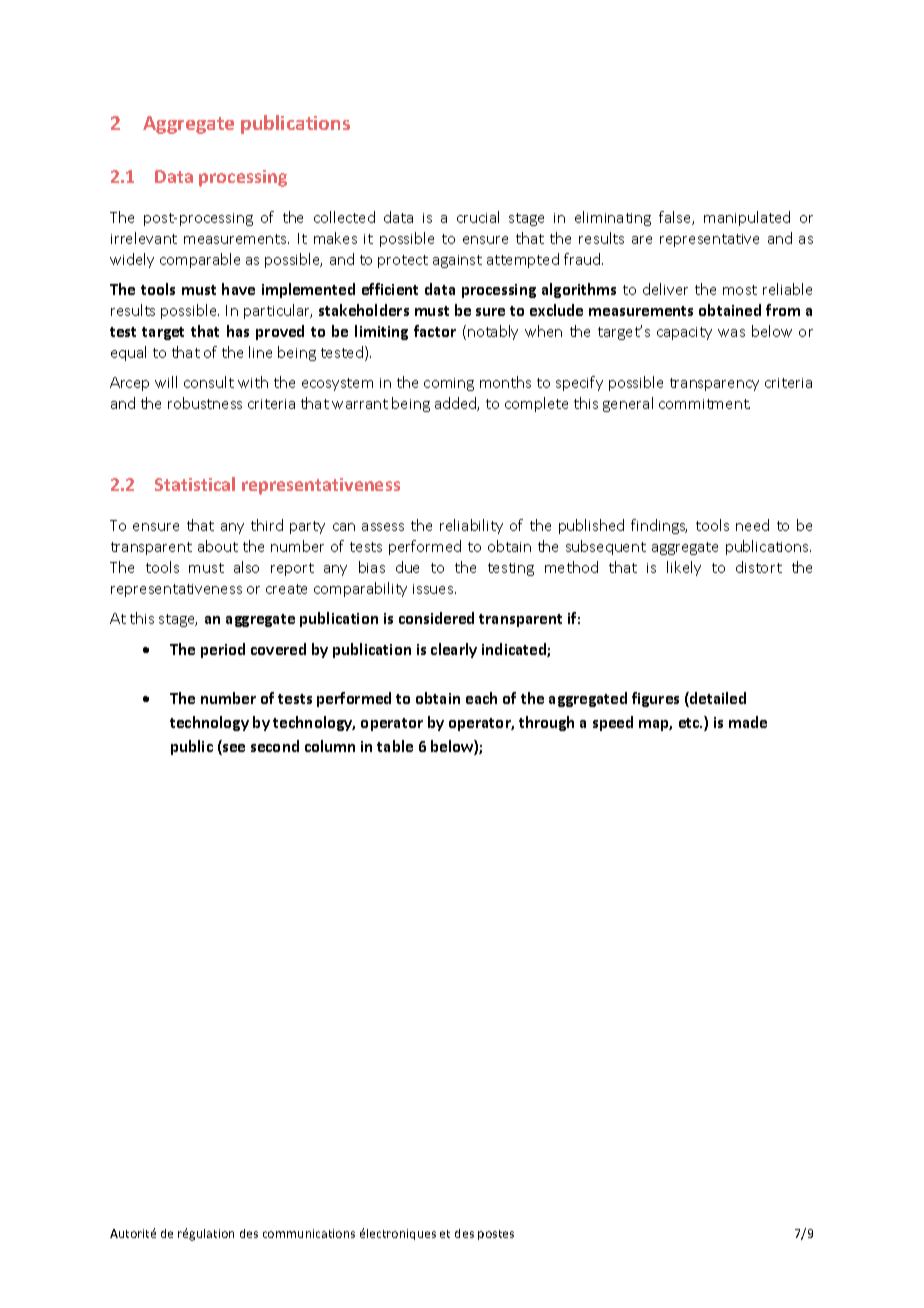 The image size is (924, 1308). Describe the element at coordinates (747, 218) in the document. I see `manipulated` at that location.
